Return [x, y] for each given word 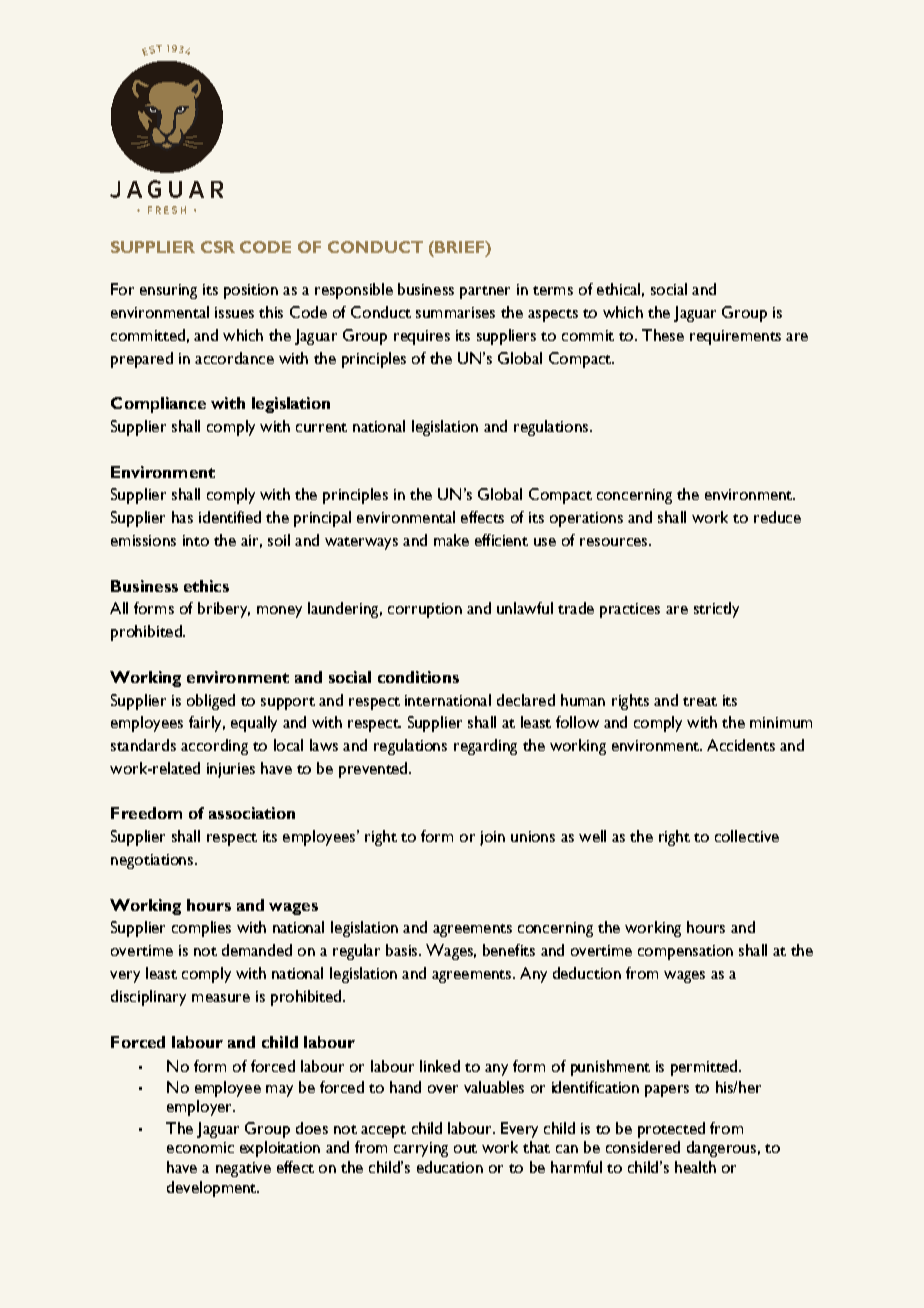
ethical [618, 289]
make [451, 540]
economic [200, 1147]
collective [747, 836]
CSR [218, 247]
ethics [206, 586]
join [492, 838]
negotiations [153, 861]
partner [485, 292]
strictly [716, 610]
